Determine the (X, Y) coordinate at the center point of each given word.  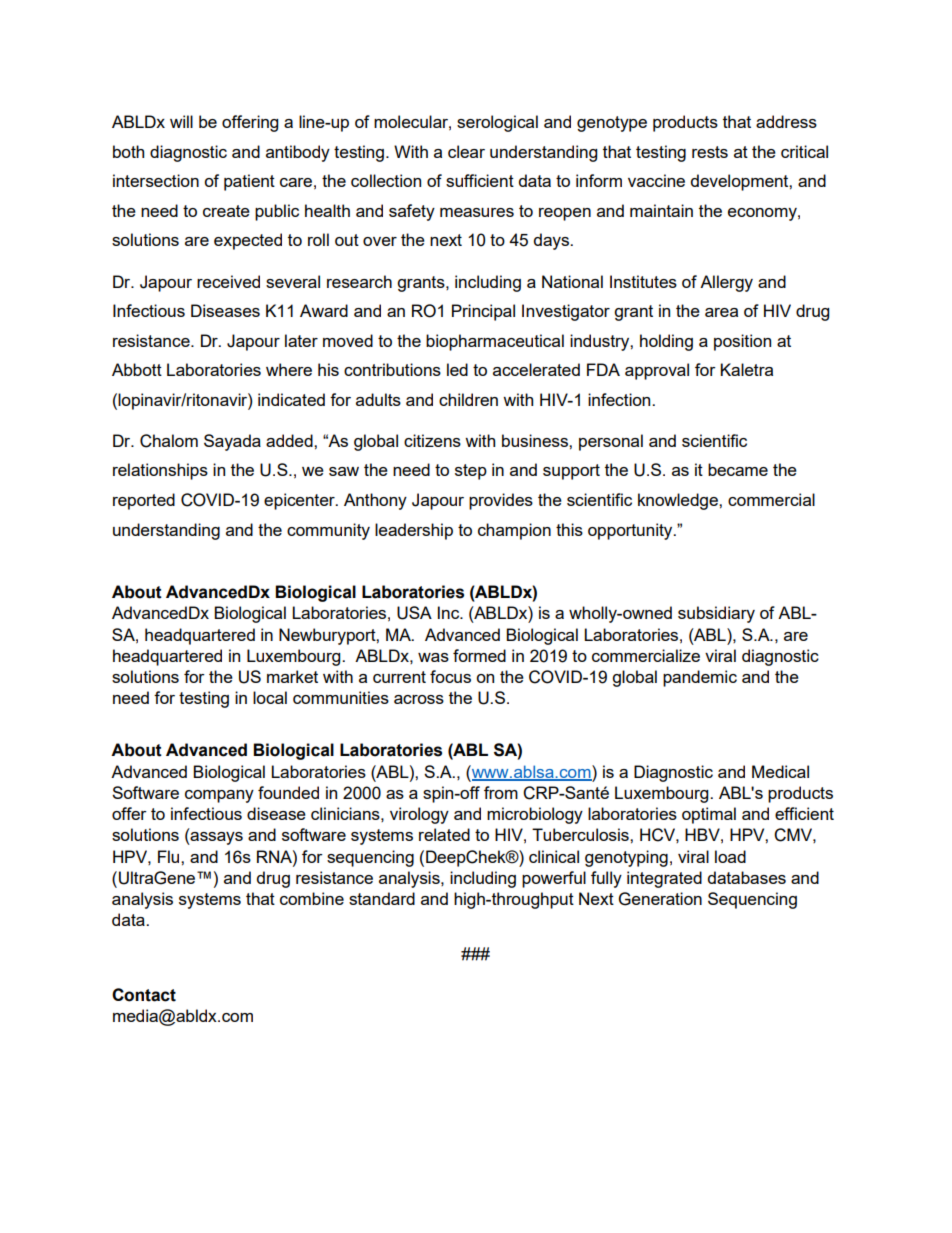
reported (144, 501)
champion (514, 531)
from (501, 792)
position (742, 342)
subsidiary (716, 614)
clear (466, 151)
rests (710, 152)
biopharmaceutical (495, 342)
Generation (660, 899)
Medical (780, 771)
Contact (144, 995)
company (219, 796)
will (181, 121)
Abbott (137, 369)
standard (382, 898)
